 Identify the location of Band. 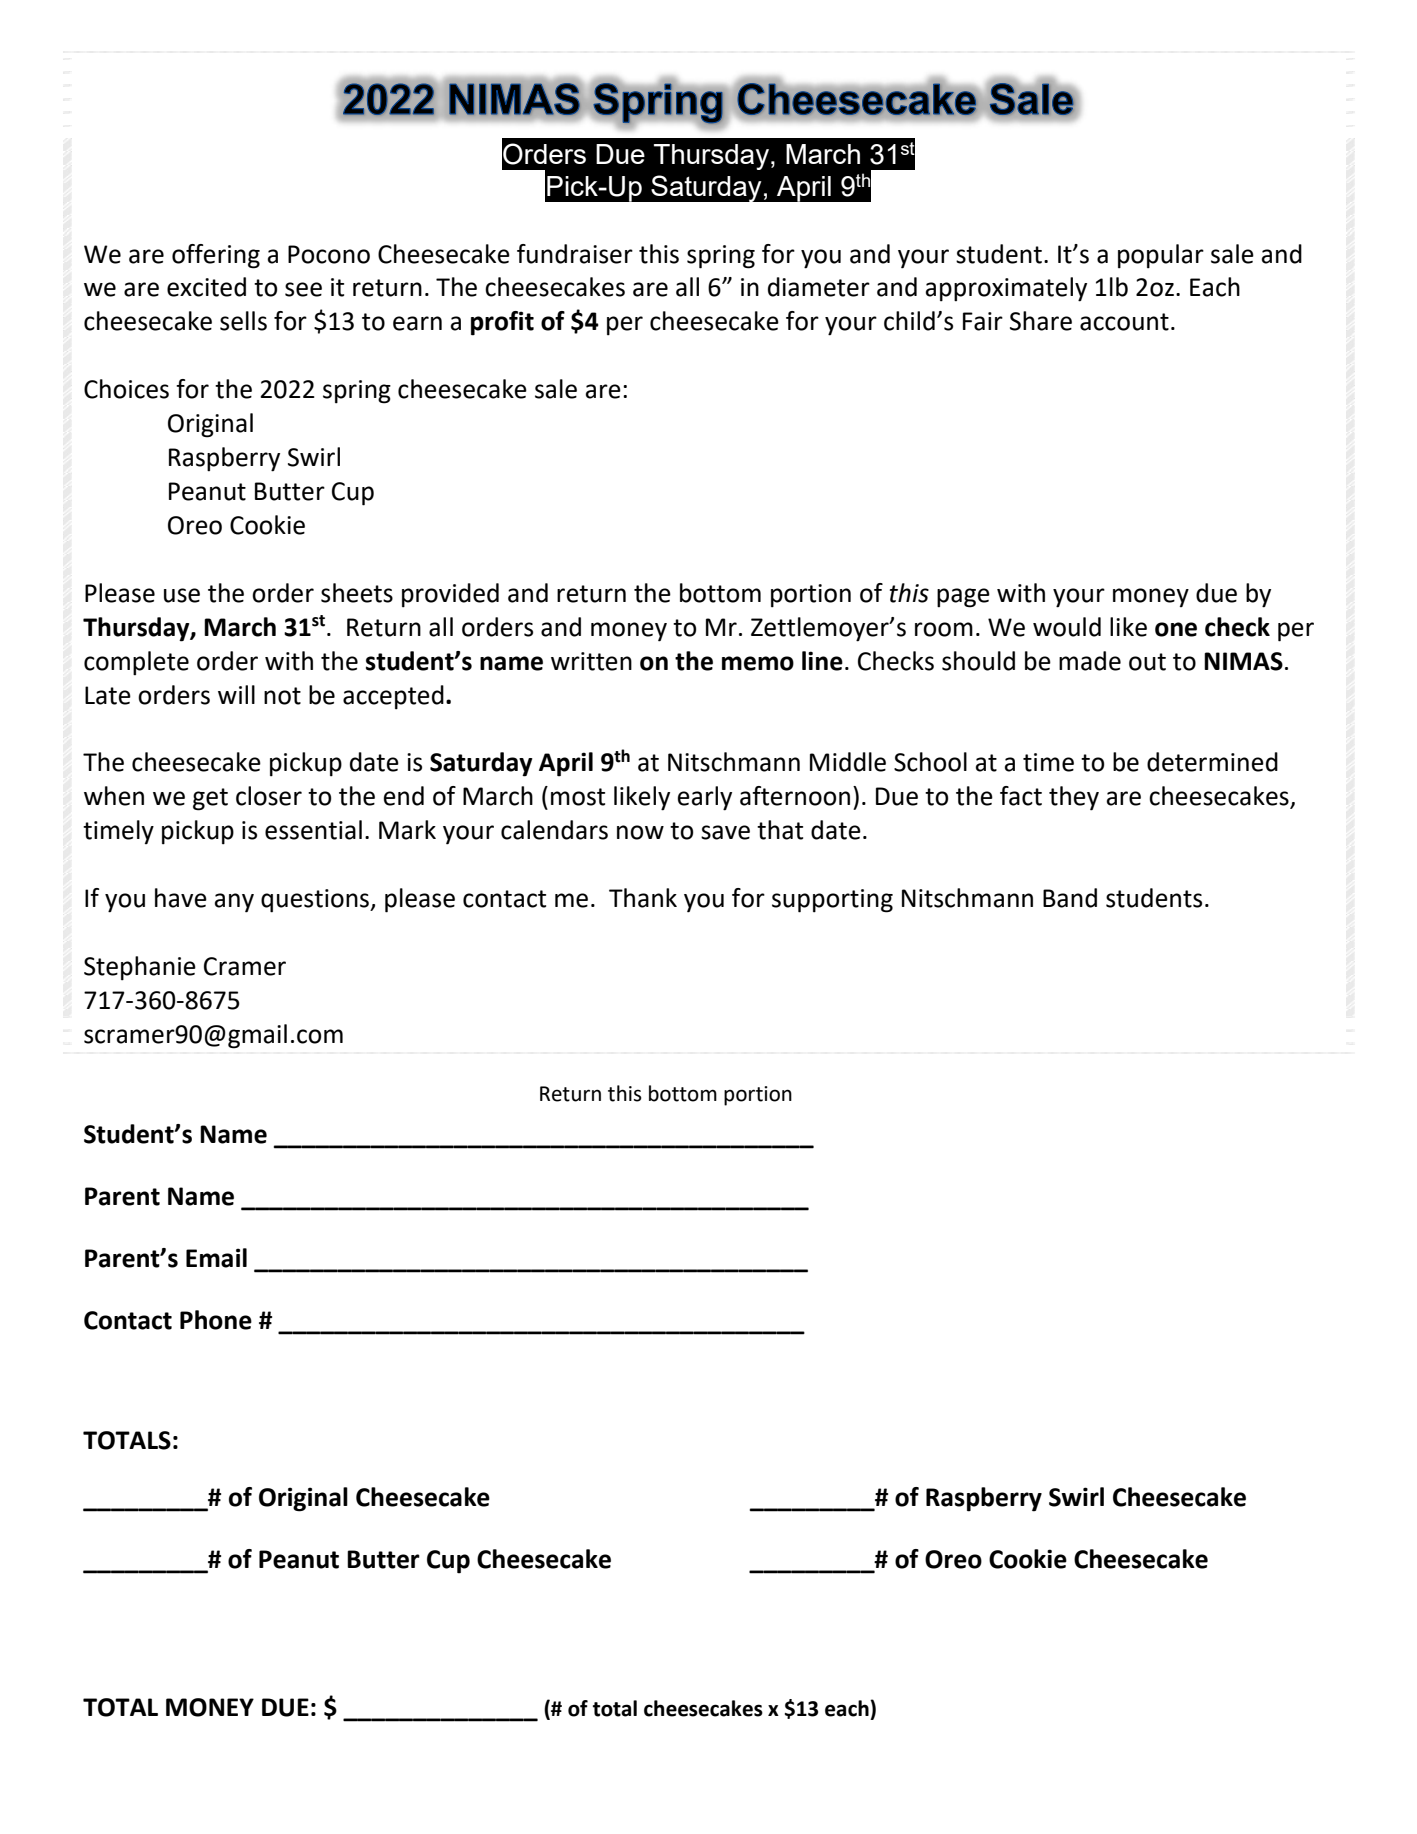
(1070, 898).
